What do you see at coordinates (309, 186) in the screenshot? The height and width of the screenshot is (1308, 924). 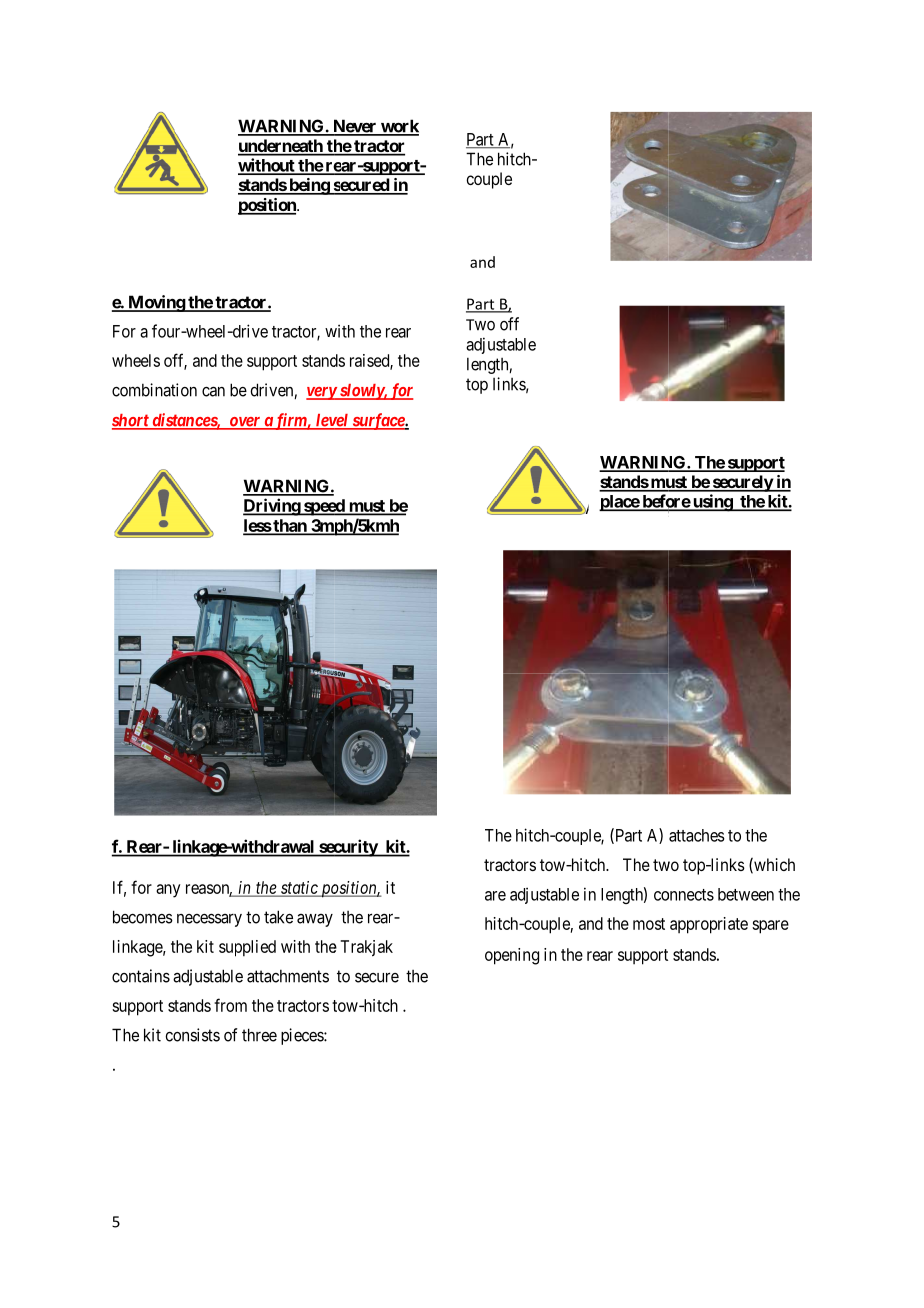 I see `being` at bounding box center [309, 186].
